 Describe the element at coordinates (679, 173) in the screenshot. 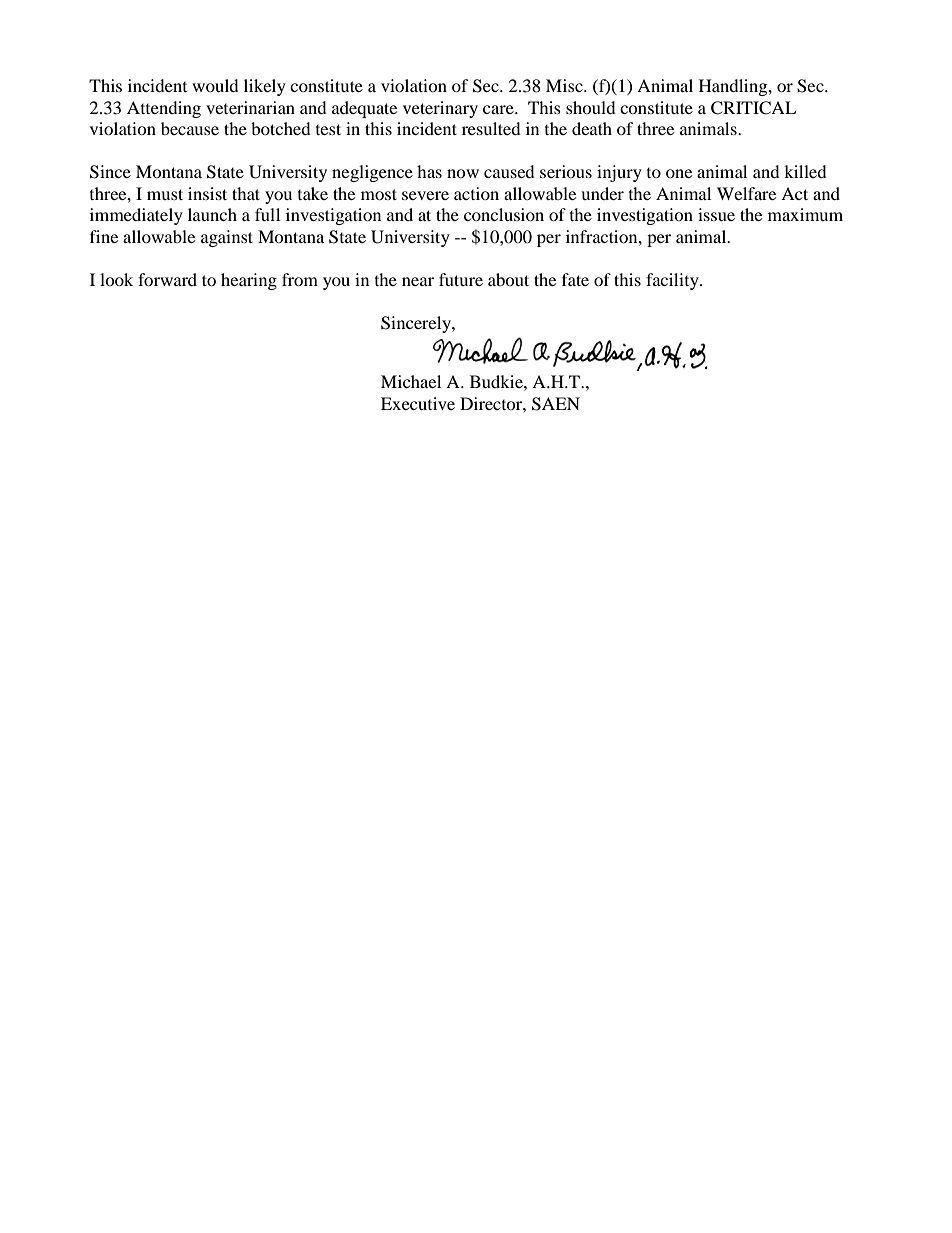

I see `one` at that location.
